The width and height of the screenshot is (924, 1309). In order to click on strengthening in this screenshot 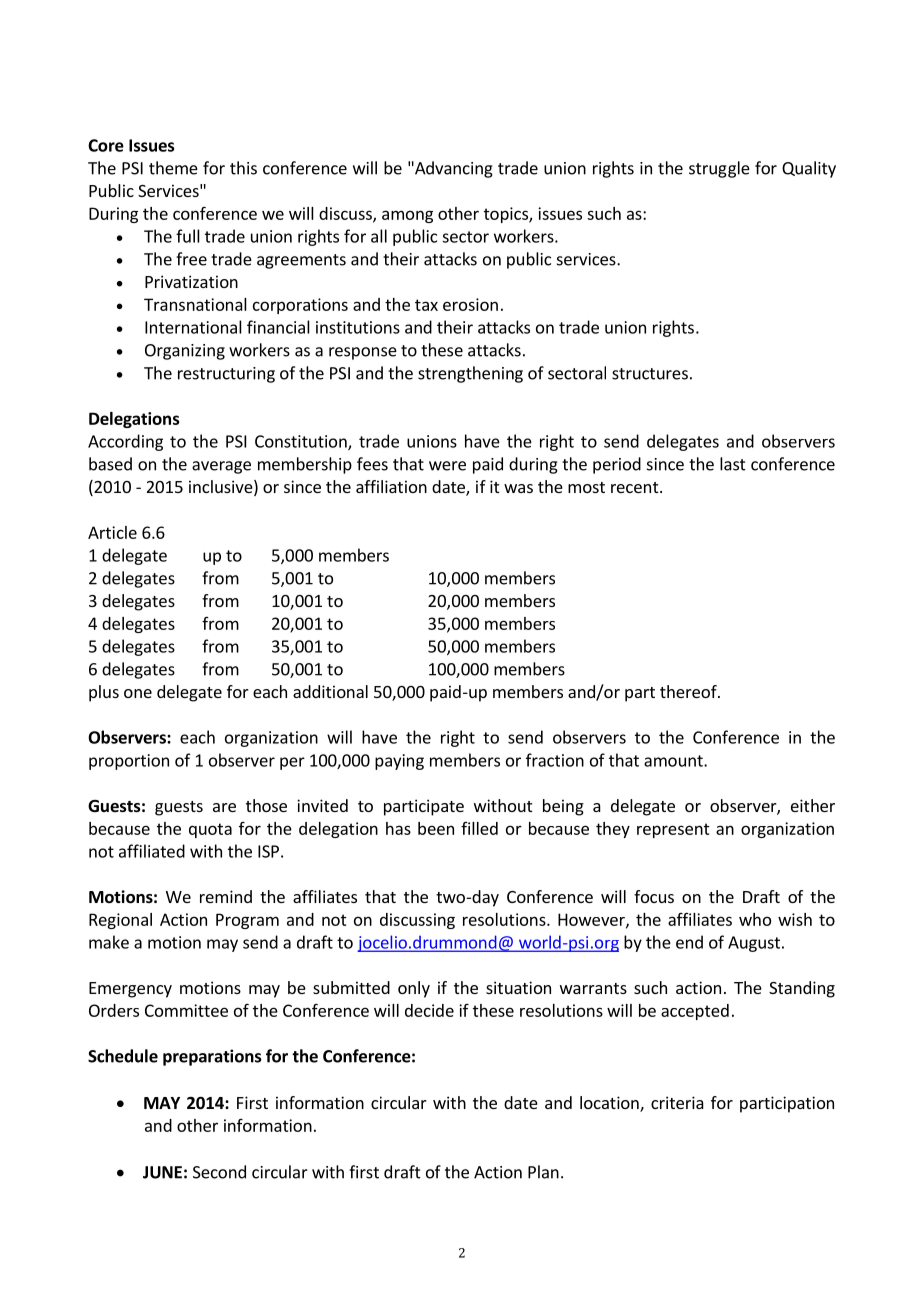, I will do `click(470, 374)`.
